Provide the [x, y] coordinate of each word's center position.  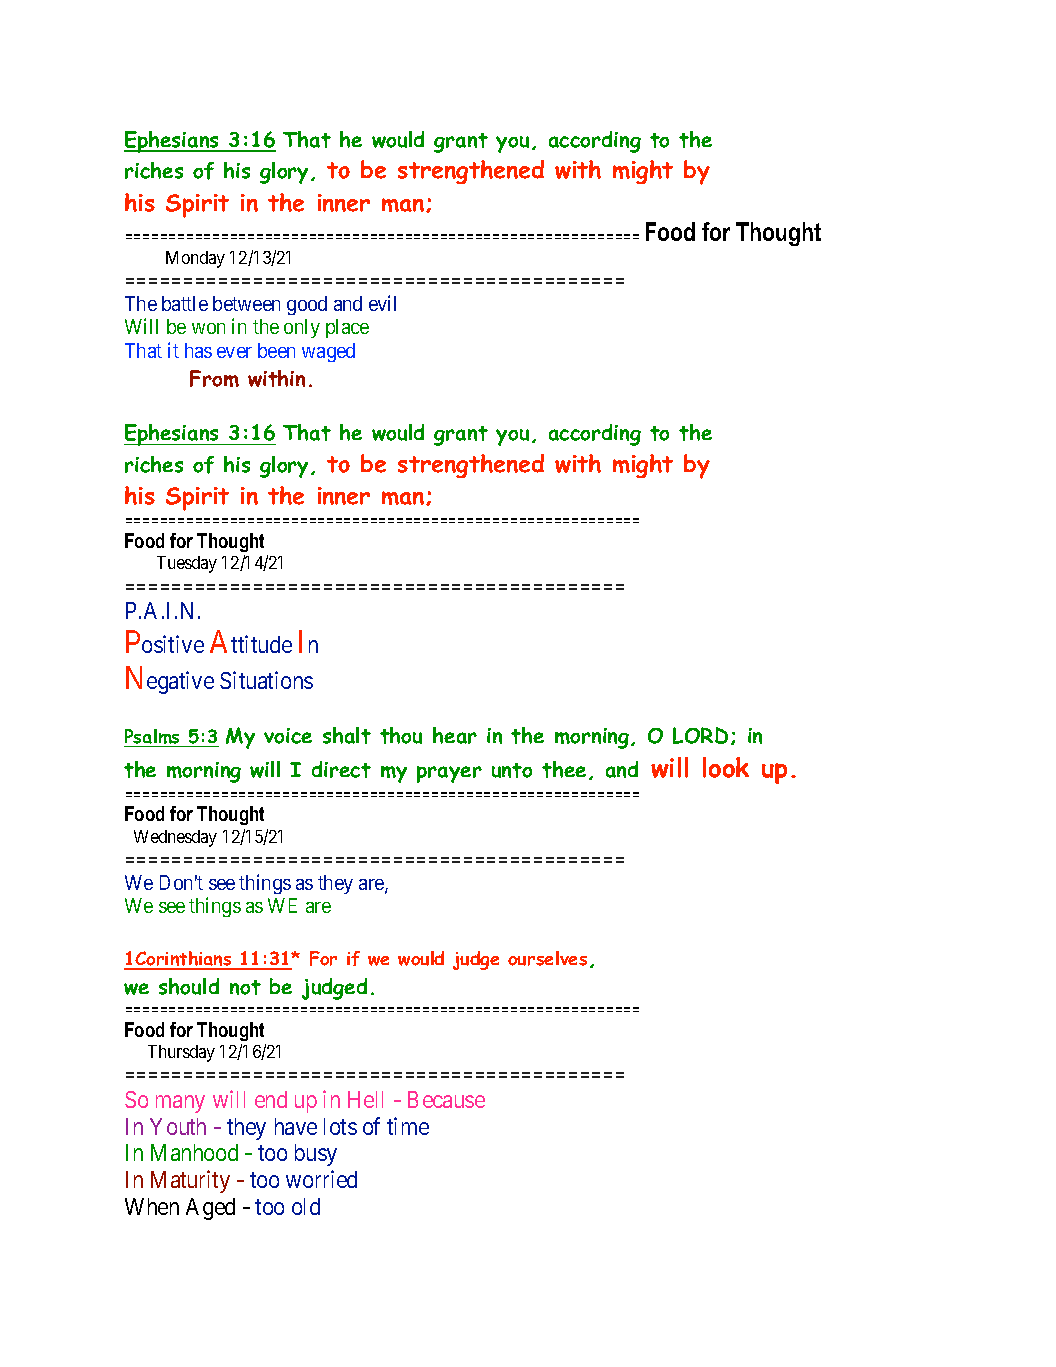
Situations [266, 680]
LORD [700, 735]
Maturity [190, 1181]
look [726, 767]
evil [382, 303]
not [245, 987]
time [408, 1126]
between [246, 303]
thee [564, 769]
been [276, 350]
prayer [449, 774]
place [347, 328]
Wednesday [175, 838]
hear [455, 735]
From [214, 378]
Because [446, 1099]
